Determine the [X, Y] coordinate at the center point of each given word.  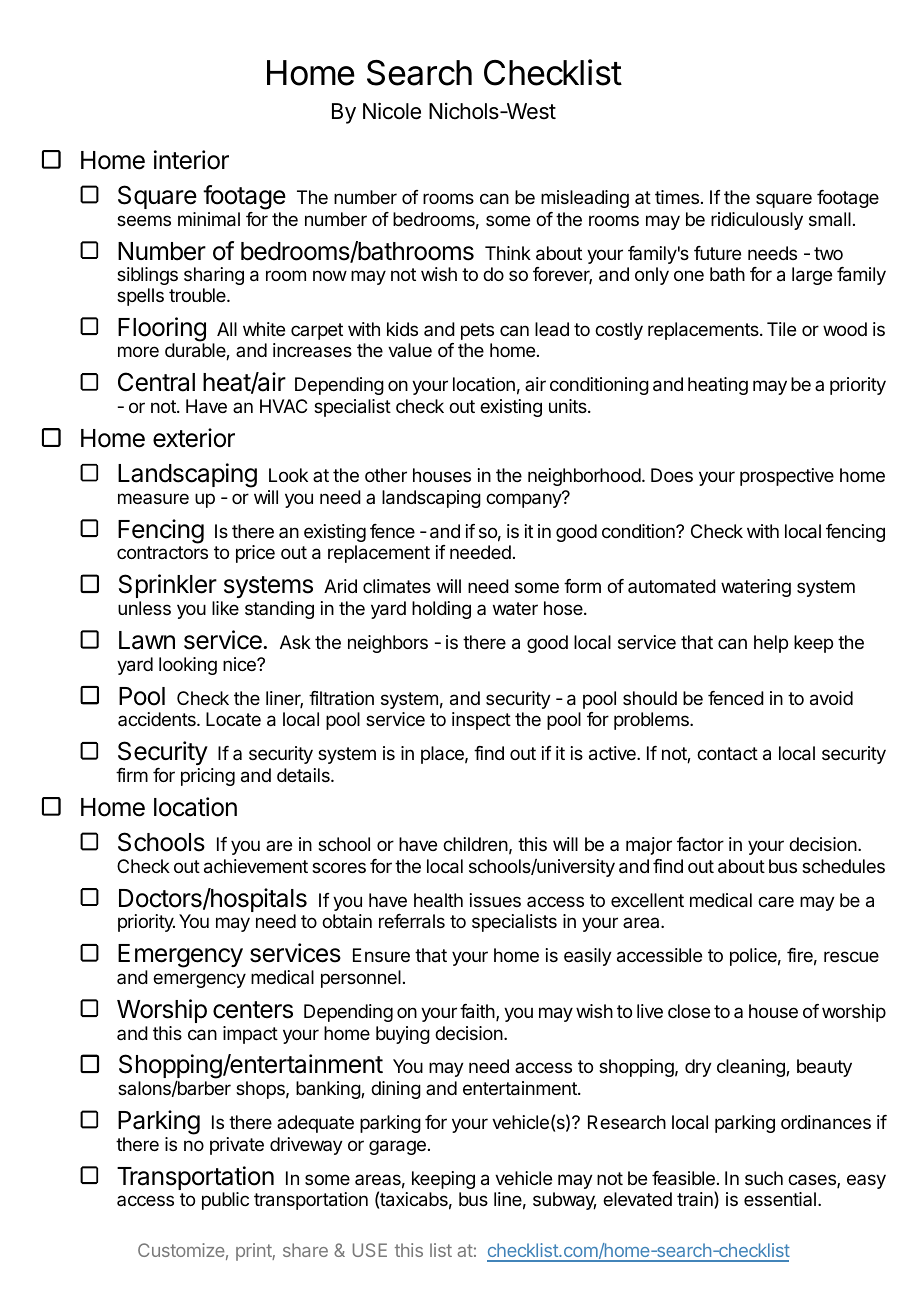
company [524, 500]
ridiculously [757, 221]
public [225, 1201]
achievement [256, 866]
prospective [787, 477]
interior [191, 160]
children [475, 844]
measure [153, 498]
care [776, 902]
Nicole [392, 111]
